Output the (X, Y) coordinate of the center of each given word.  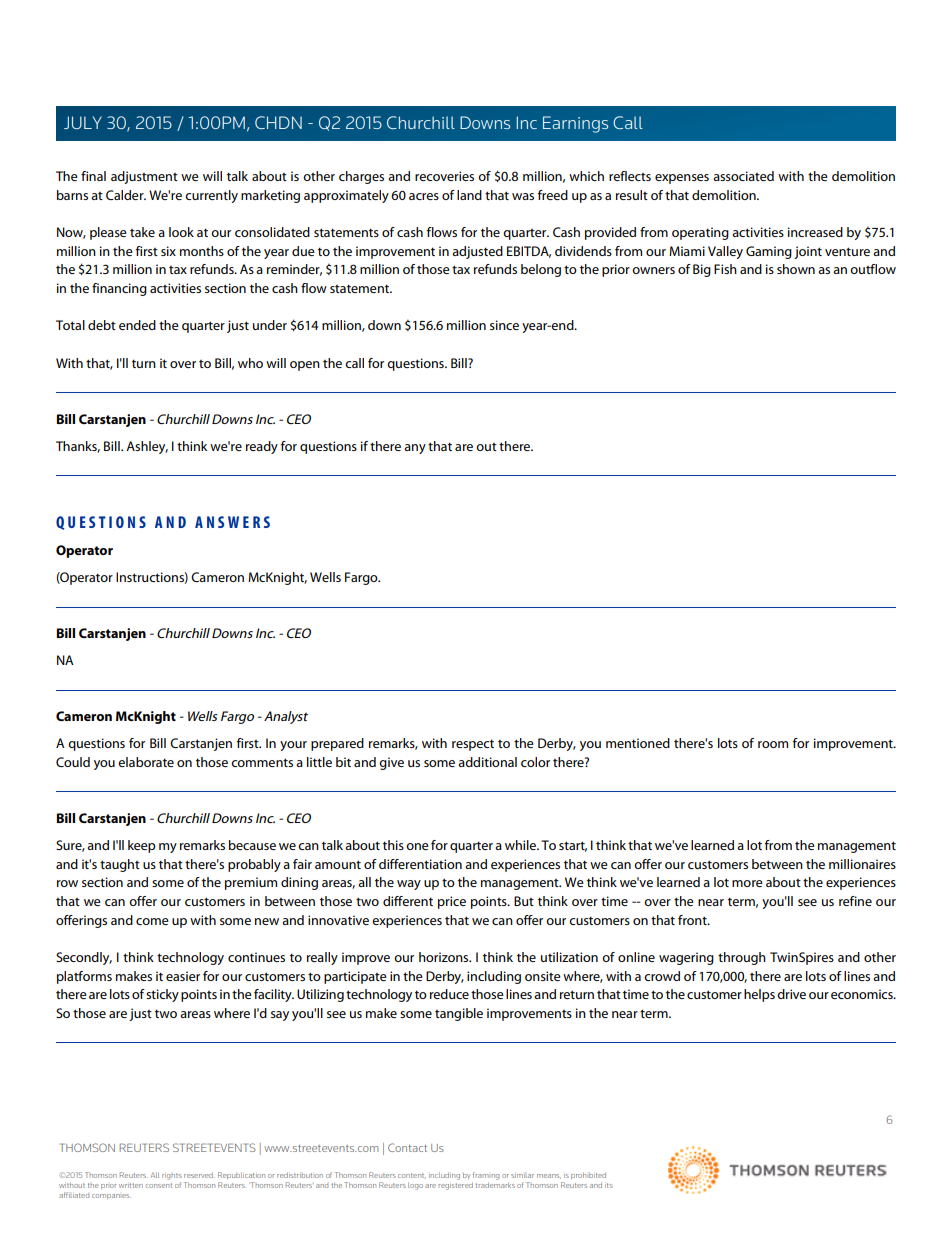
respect (473, 745)
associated (743, 176)
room (773, 744)
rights (172, 1176)
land (469, 195)
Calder (126, 195)
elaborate (146, 762)
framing (486, 1176)
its (609, 1185)
